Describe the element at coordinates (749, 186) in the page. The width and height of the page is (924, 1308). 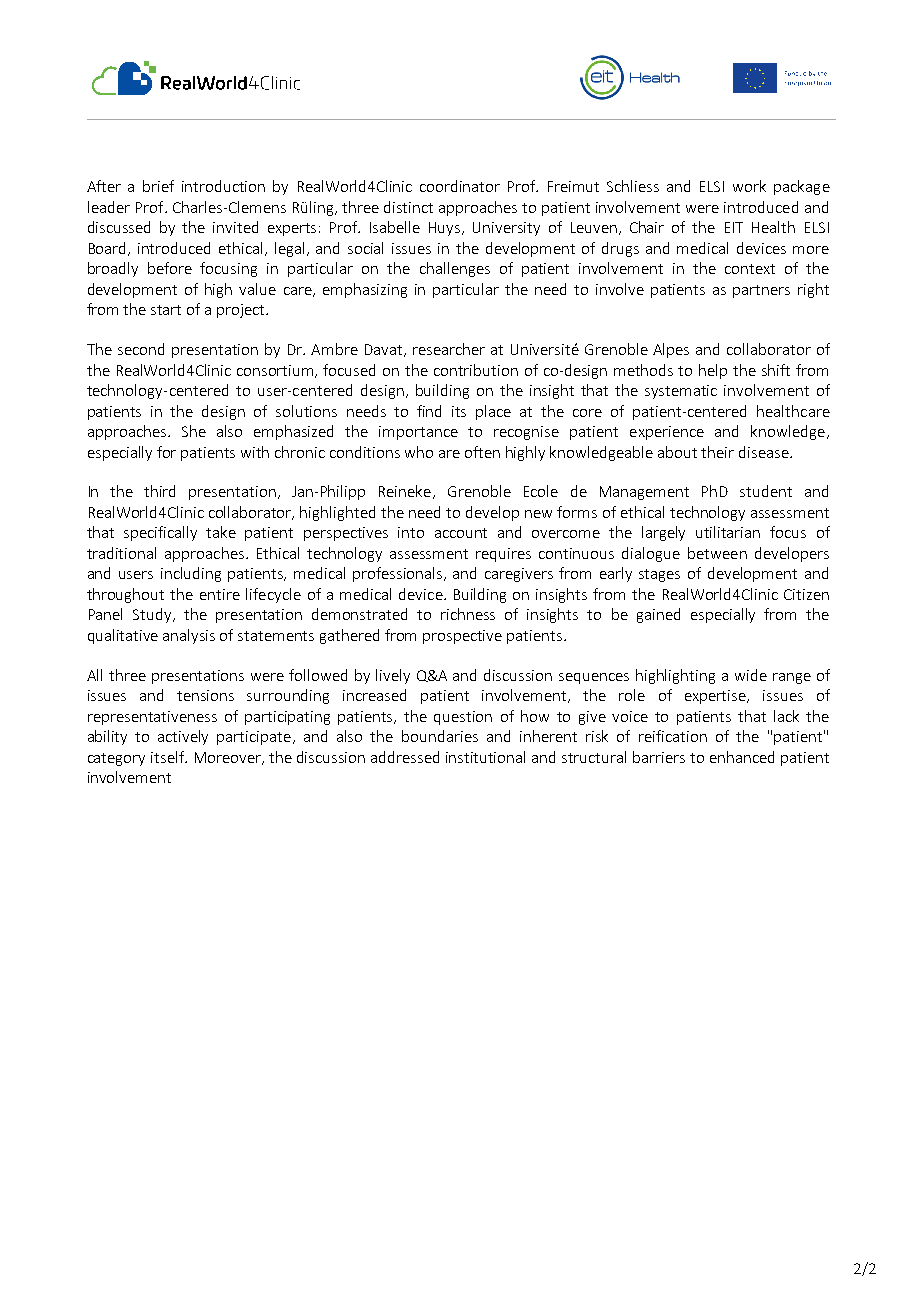
I see `work` at that location.
